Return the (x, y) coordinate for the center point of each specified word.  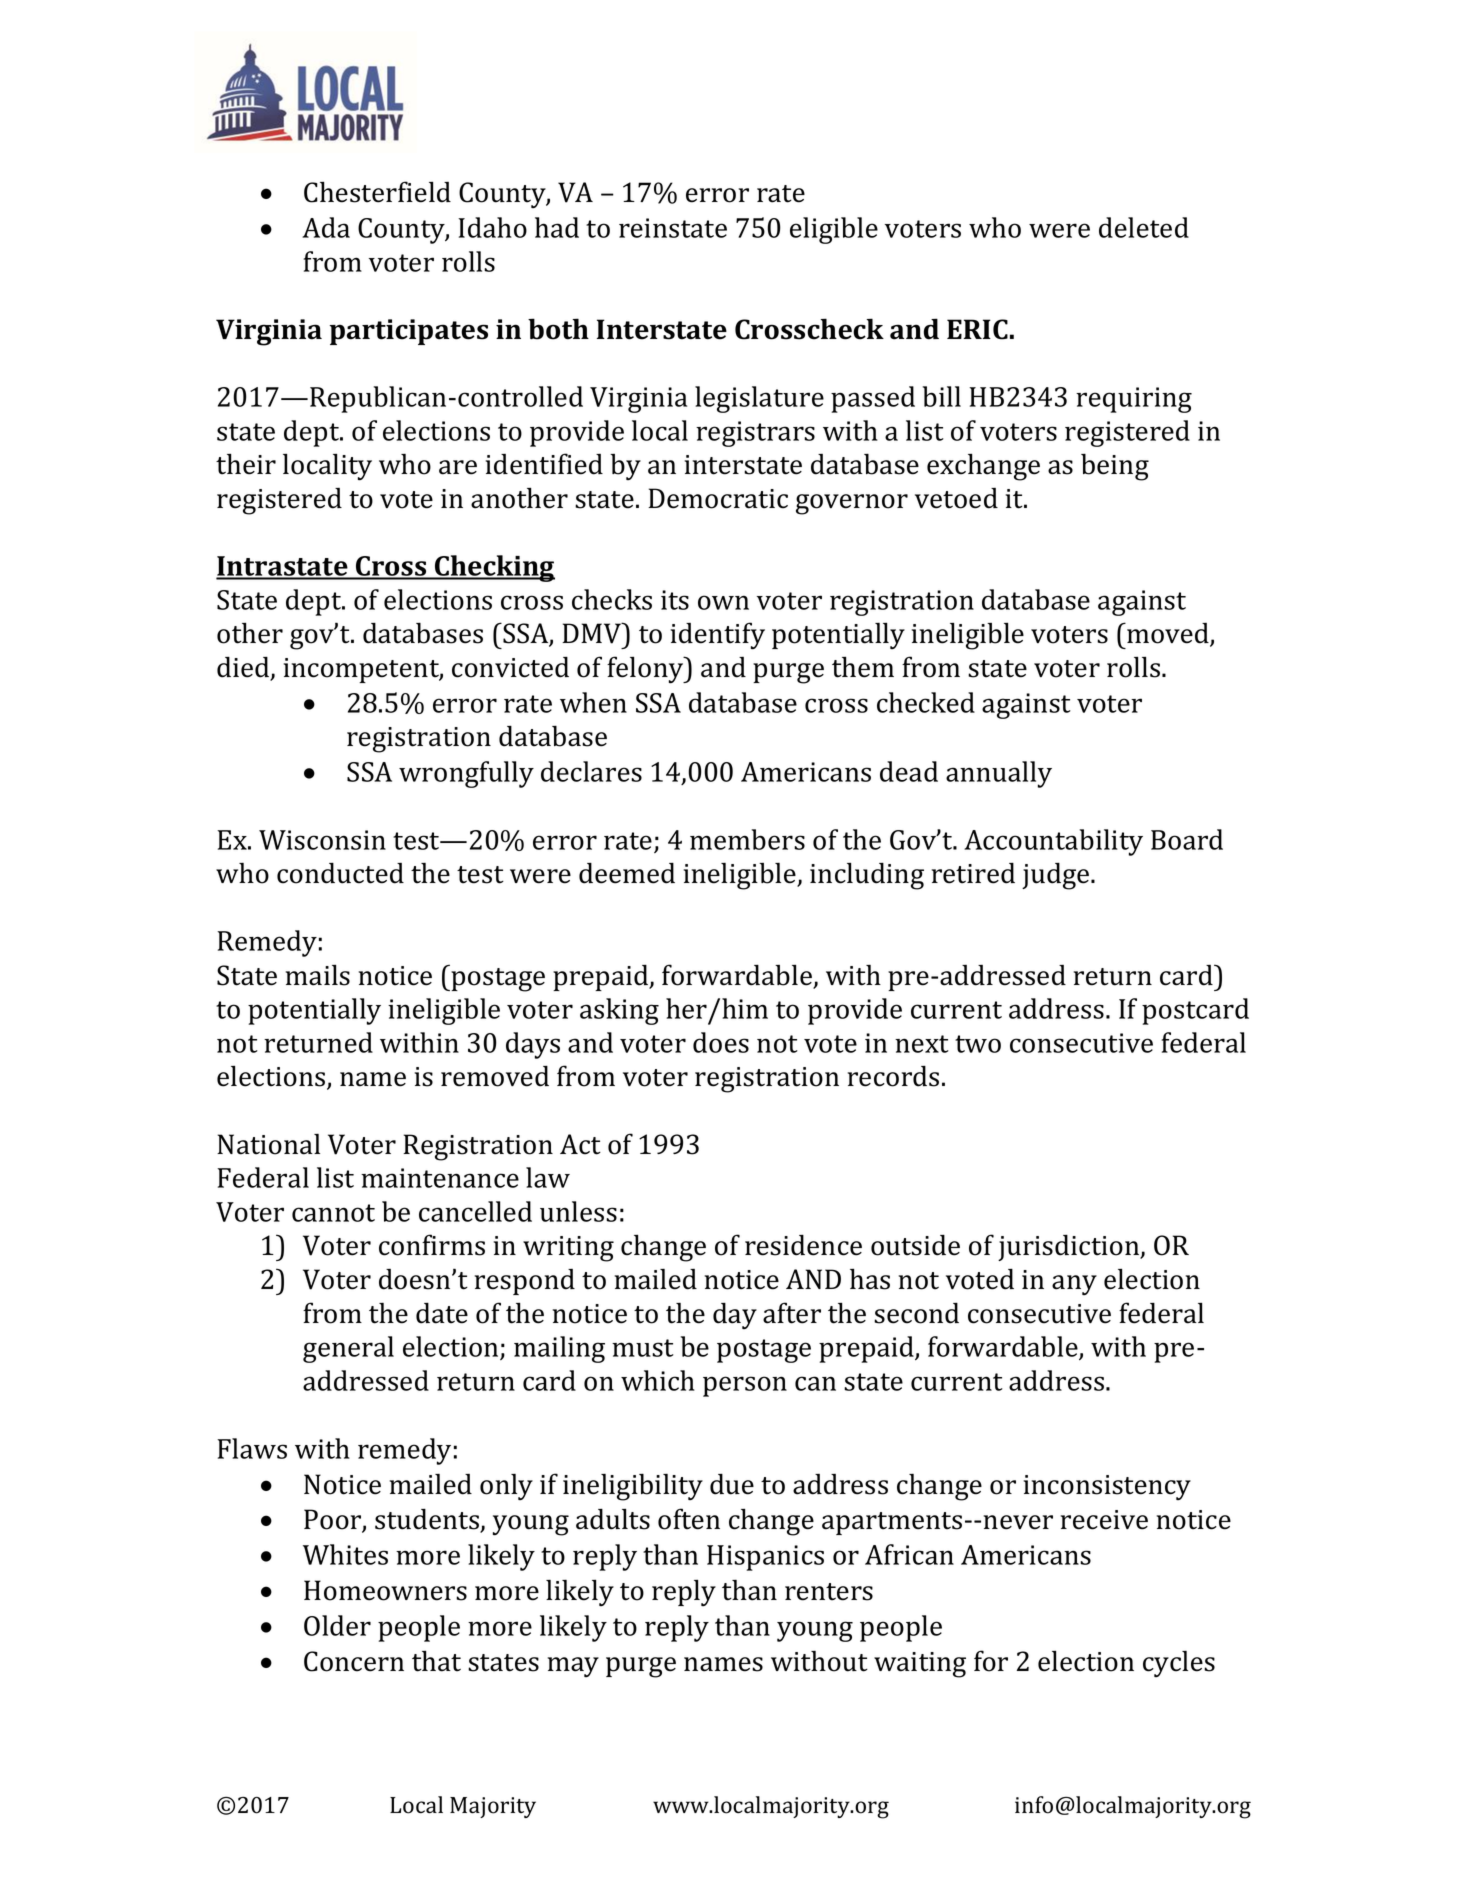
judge (1057, 876)
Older (337, 1625)
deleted (1144, 227)
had (557, 227)
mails (318, 975)
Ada (326, 227)
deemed (627, 873)
